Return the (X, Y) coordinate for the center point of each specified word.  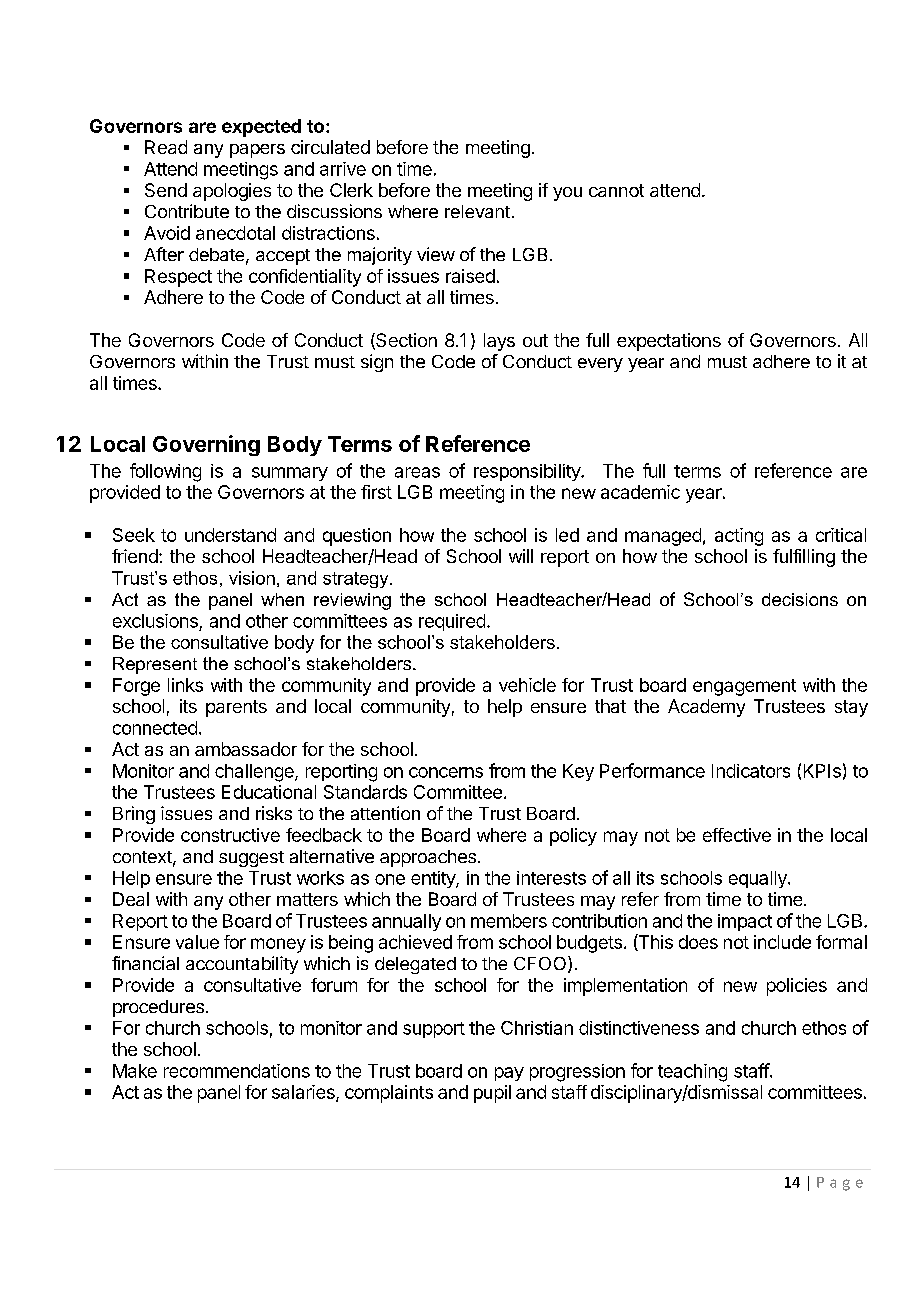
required (452, 622)
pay (509, 1074)
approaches (428, 858)
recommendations (237, 1071)
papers (257, 151)
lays (499, 342)
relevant (477, 211)
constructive (230, 835)
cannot (616, 190)
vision (252, 578)
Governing (206, 445)
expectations (669, 342)
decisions (800, 599)
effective (737, 835)
